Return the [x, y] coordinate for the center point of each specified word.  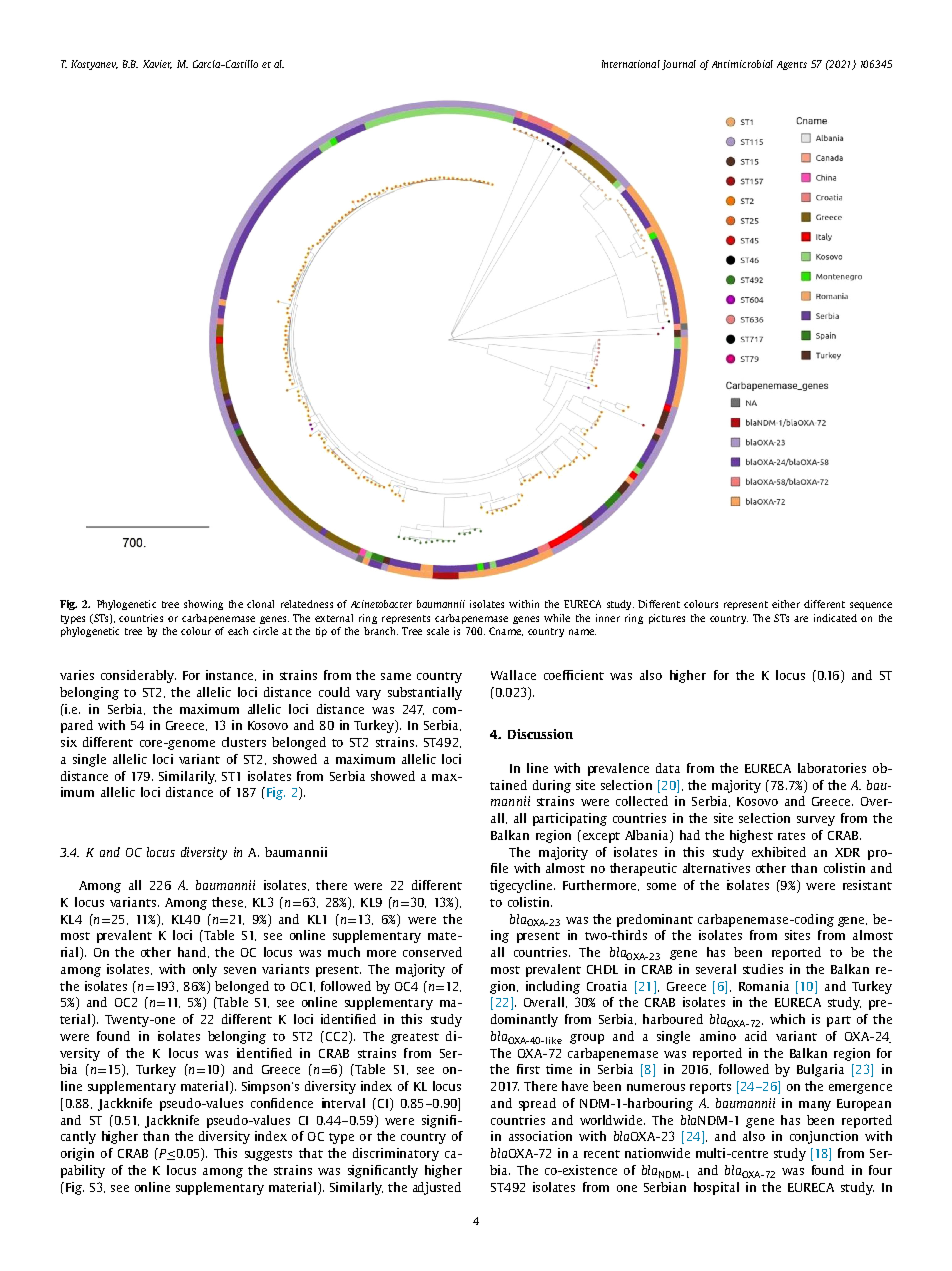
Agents [792, 65]
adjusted [437, 1188]
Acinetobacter [381, 604]
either [786, 604]
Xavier [157, 64]
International [631, 64]
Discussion [540, 734]
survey [816, 821]
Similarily [187, 777]
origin [77, 1154]
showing [203, 605]
